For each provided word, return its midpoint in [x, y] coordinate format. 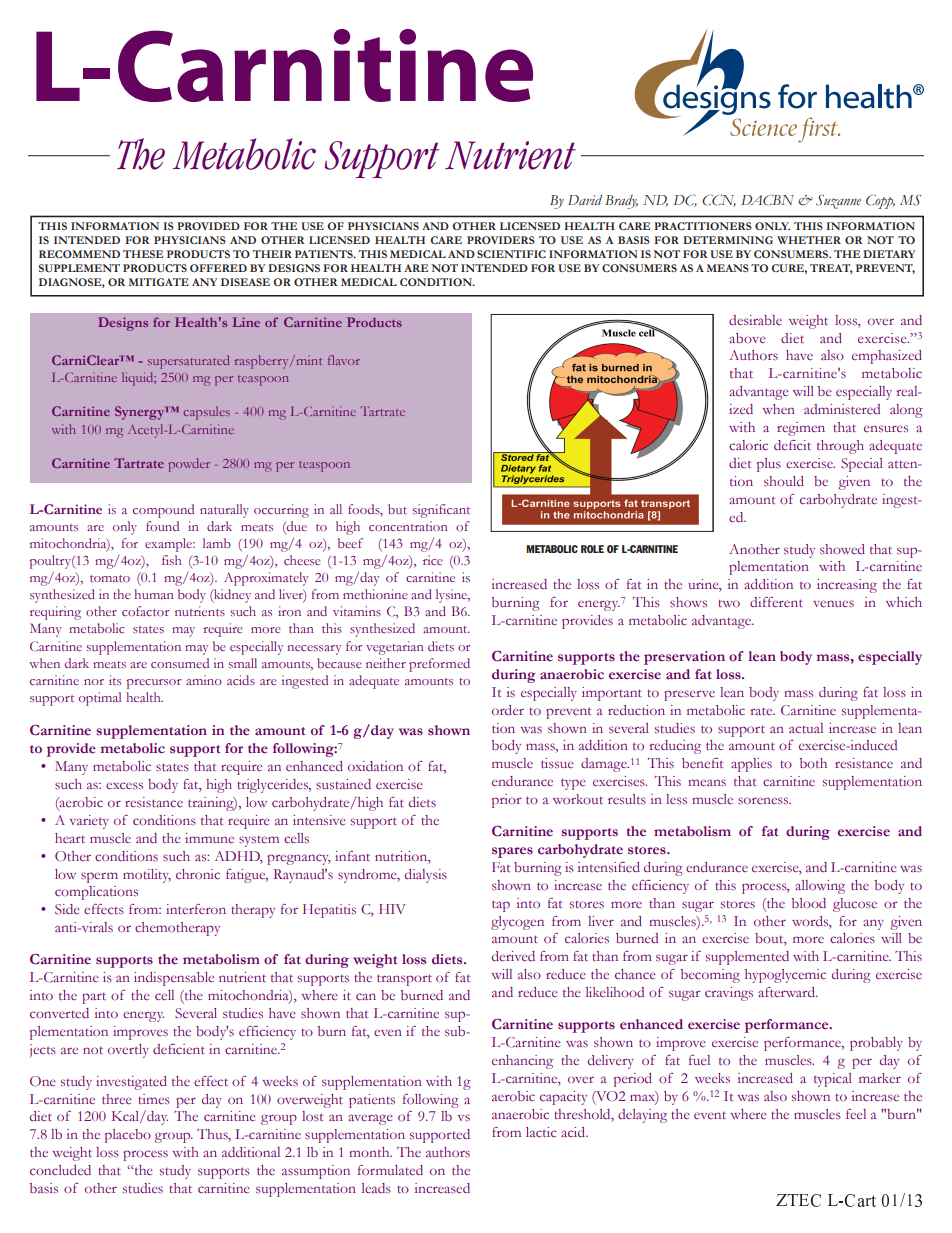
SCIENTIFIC [511, 254]
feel [856, 1114]
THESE [143, 254]
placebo [128, 1136]
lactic [541, 1132]
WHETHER [809, 240]
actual [806, 728]
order [508, 710]
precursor [153, 684]
